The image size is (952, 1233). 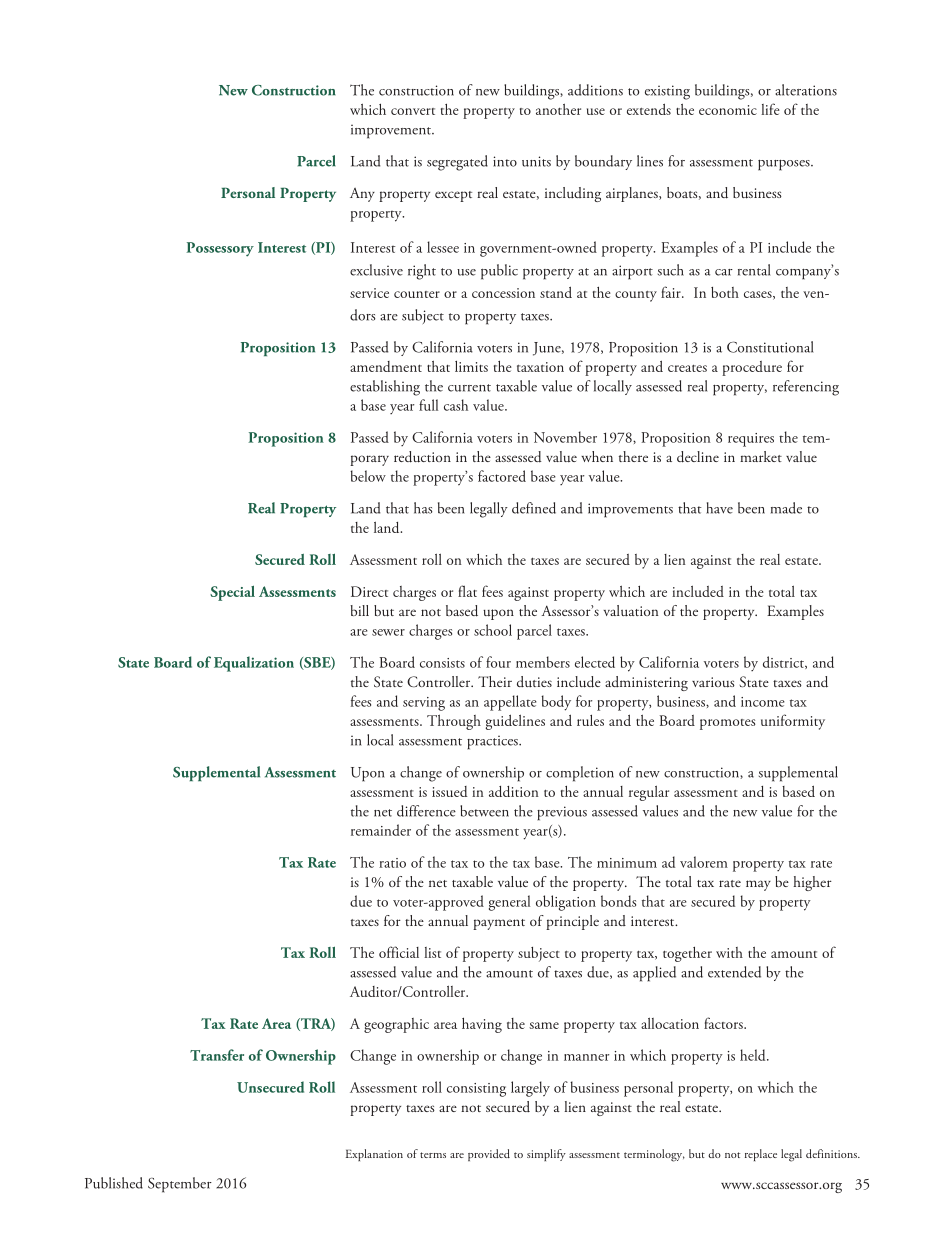 What do you see at coordinates (423, 508) in the screenshot?
I see `has` at bounding box center [423, 508].
